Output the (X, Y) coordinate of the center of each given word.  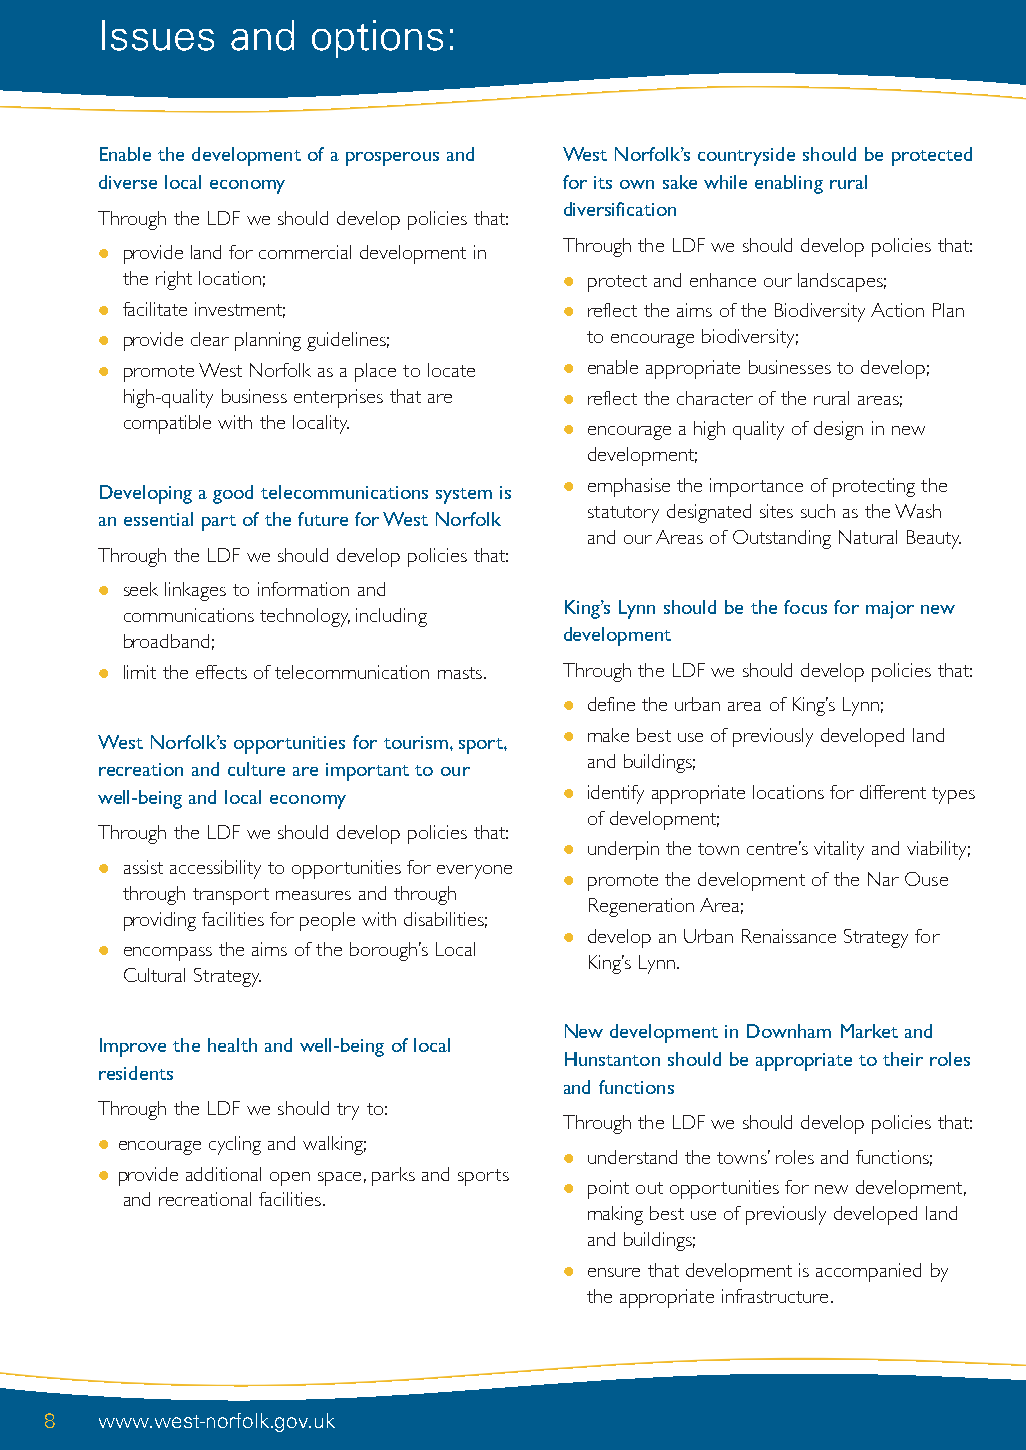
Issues (158, 35)
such (818, 511)
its (603, 182)
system (464, 496)
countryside (746, 156)
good (233, 494)
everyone (474, 872)
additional (223, 1174)
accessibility (215, 869)
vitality (839, 850)
